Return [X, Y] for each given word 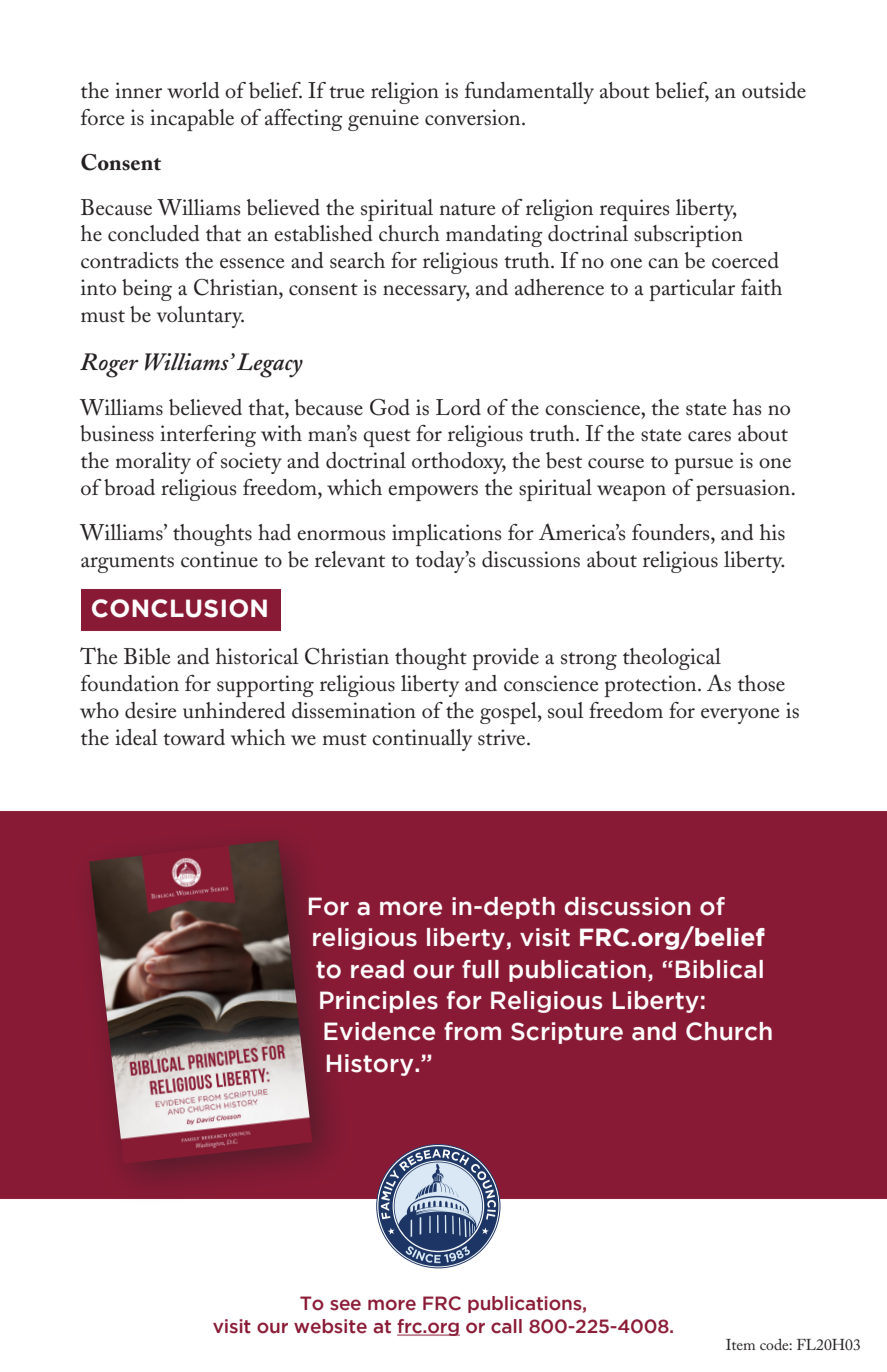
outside [774, 90]
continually [422, 740]
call [506, 1326]
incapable [192, 120]
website [330, 1326]
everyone [740, 716]
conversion [474, 117]
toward [194, 737]
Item [740, 1344]
